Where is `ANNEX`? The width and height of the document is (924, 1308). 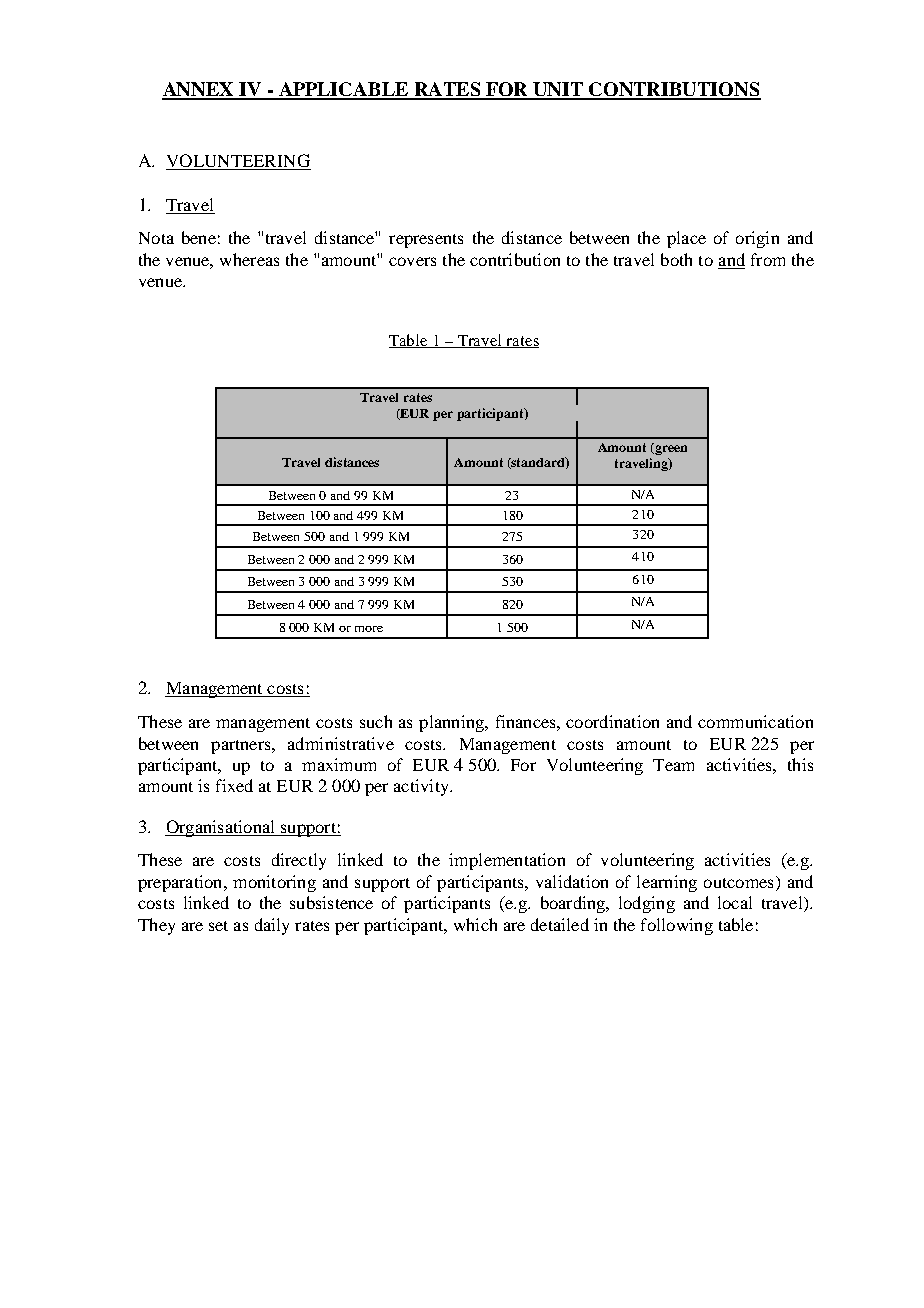
ANNEX is located at coordinates (199, 90).
